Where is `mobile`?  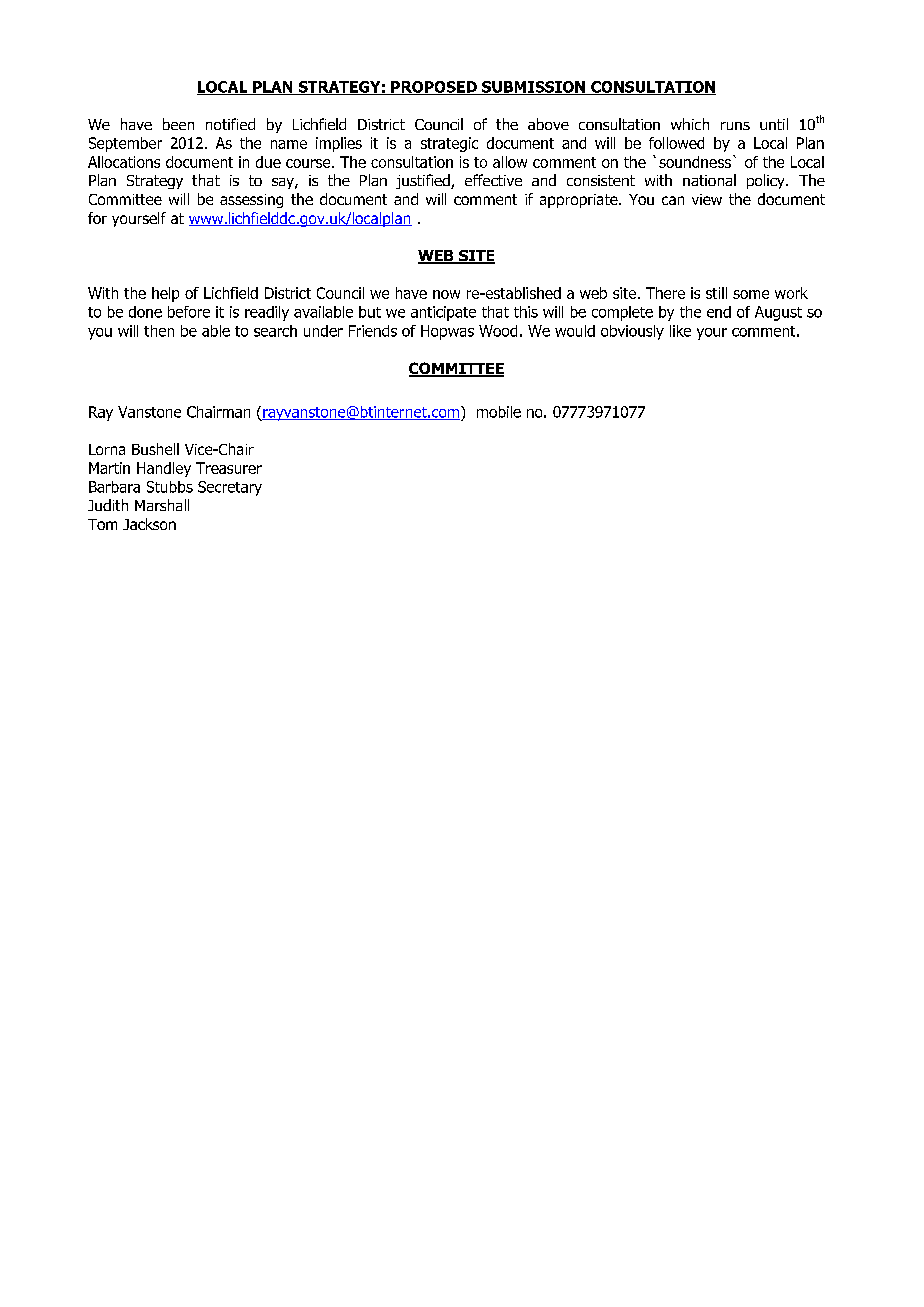 mobile is located at coordinates (499, 412).
